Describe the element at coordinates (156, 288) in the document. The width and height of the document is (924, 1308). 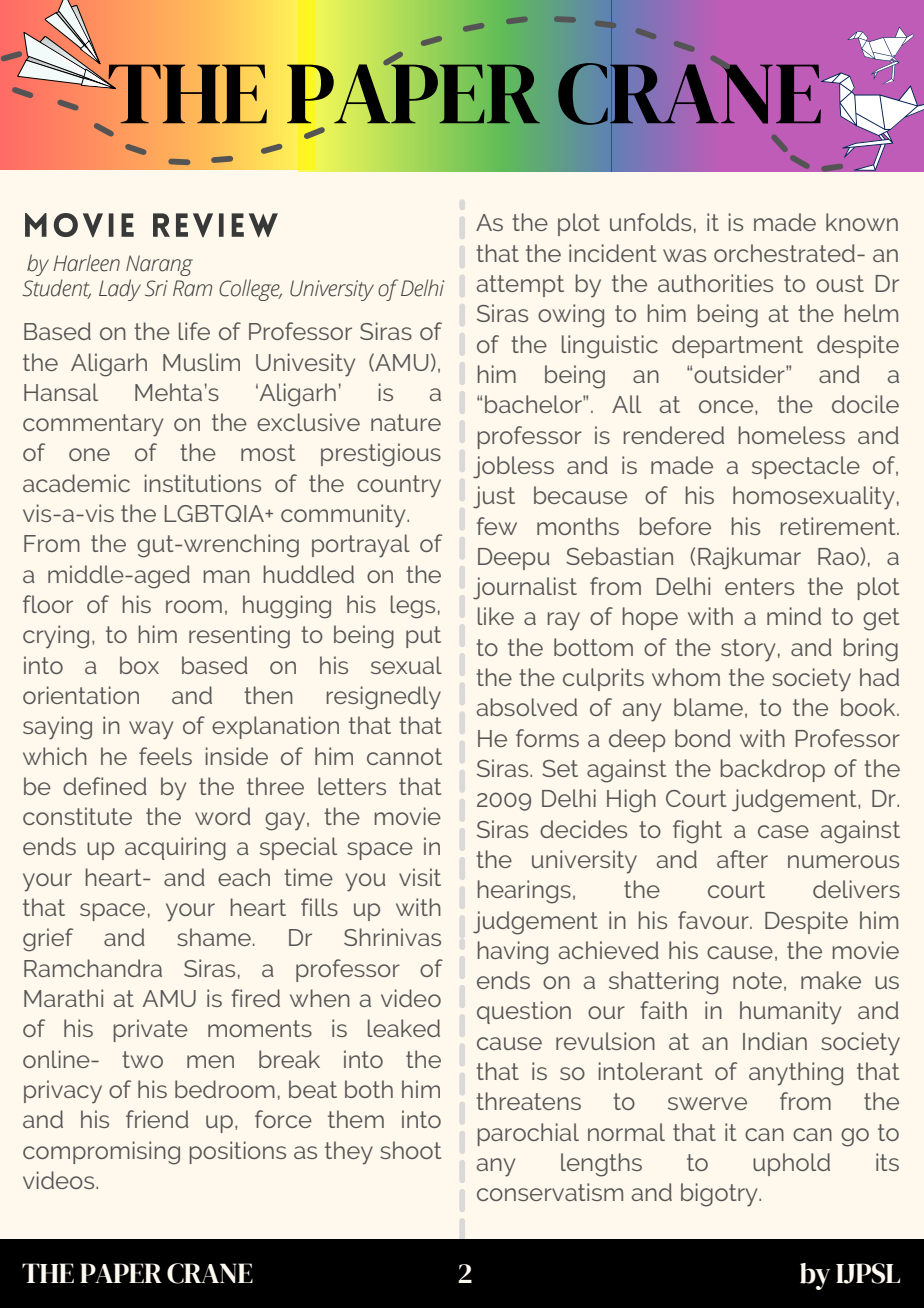
I see `Sri` at that location.
